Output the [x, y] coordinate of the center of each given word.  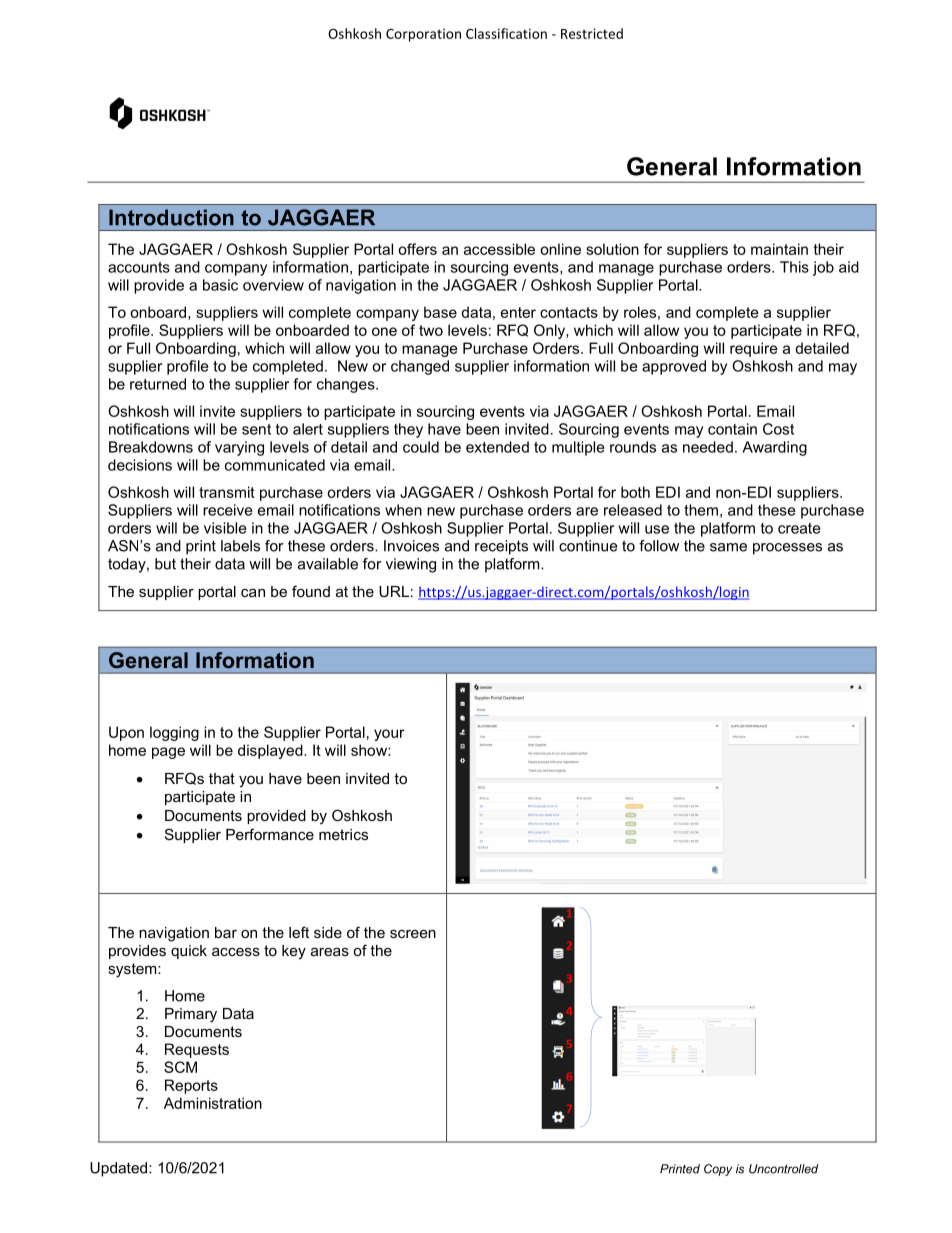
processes [787, 549]
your [389, 735]
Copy [718, 1170]
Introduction [171, 217]
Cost [778, 429]
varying [239, 448]
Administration [213, 1103]
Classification [506, 33]
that [222, 778]
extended [497, 447]
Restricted [592, 33]
